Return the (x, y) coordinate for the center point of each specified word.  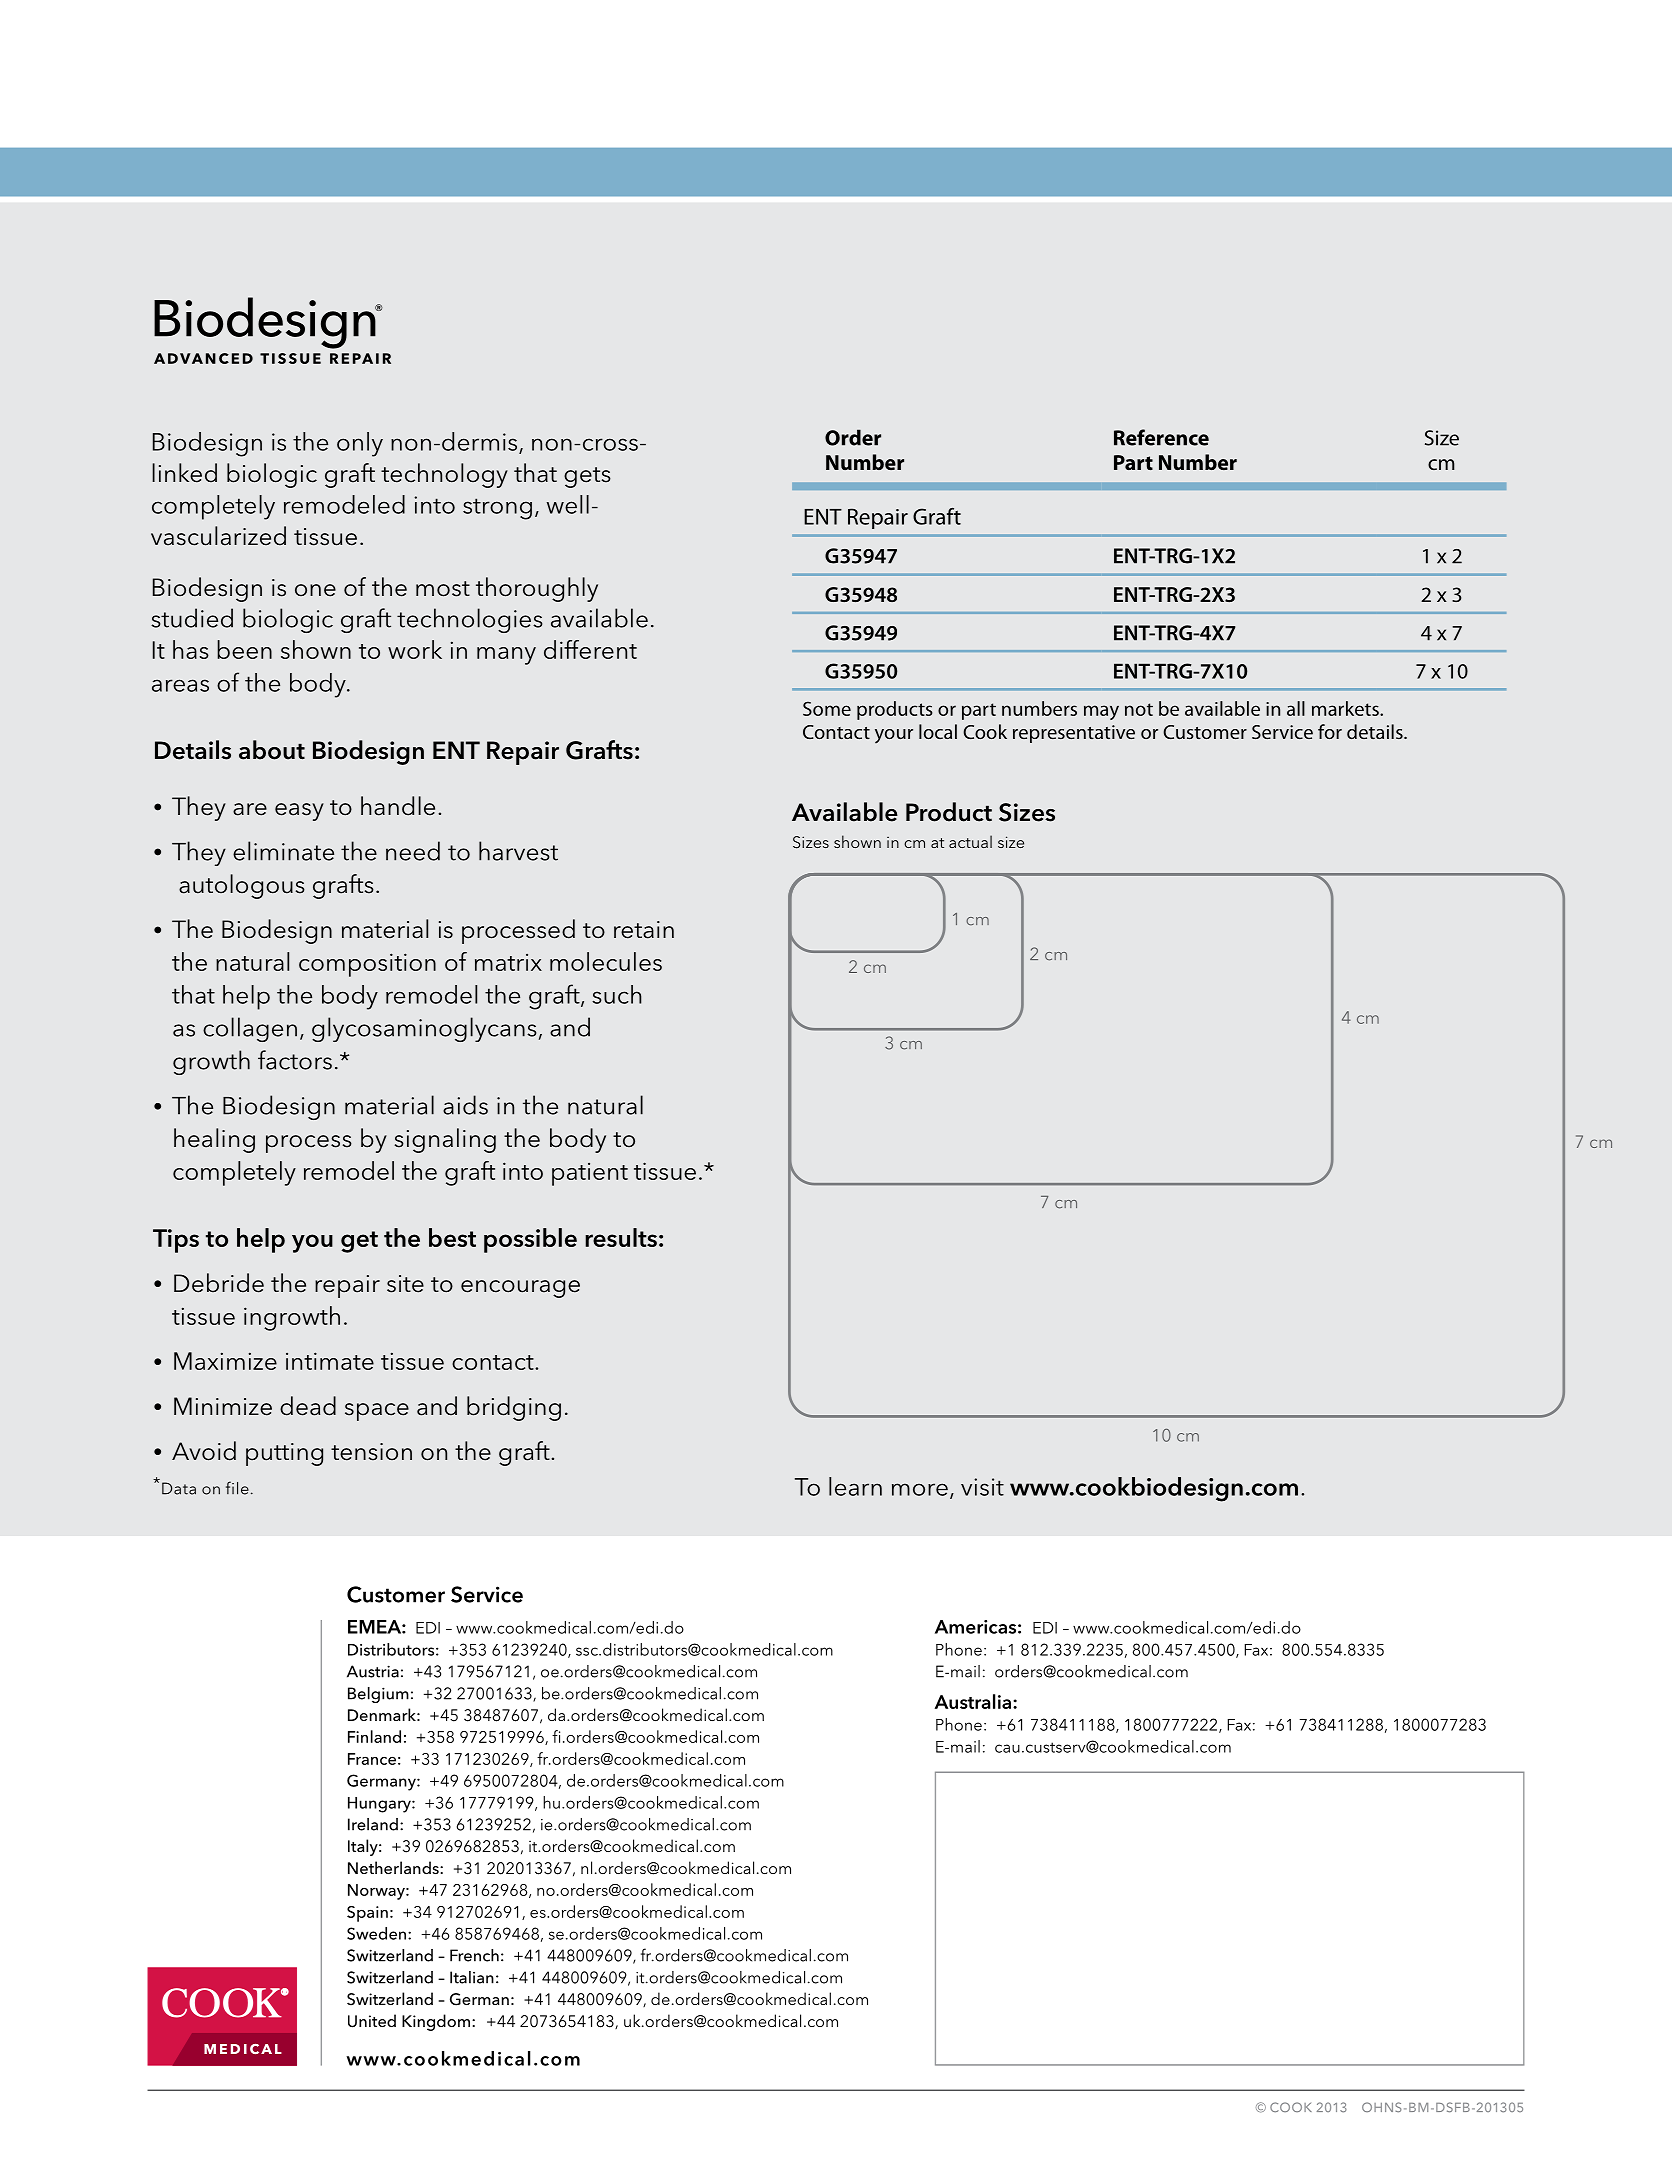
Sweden (378, 1933)
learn (855, 1486)
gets (587, 477)
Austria (373, 1671)
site (405, 1284)
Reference (1161, 437)
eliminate (283, 851)
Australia (974, 1701)
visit (982, 1487)
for (1330, 731)
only (360, 444)
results (621, 1237)
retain (644, 930)
